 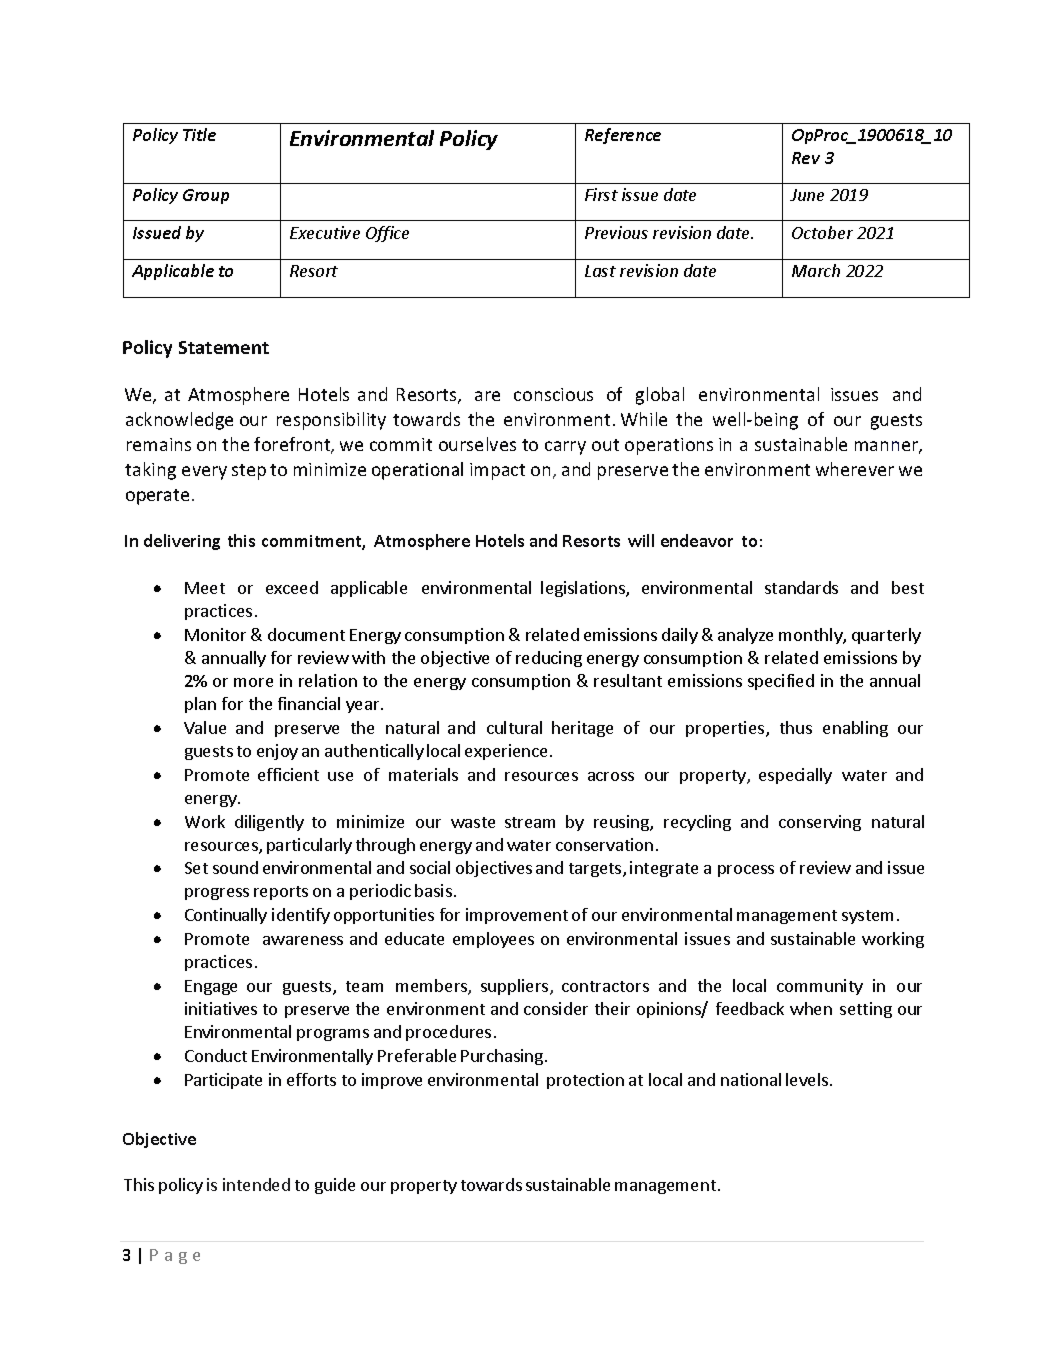 I want to click on Engage, so click(x=211, y=987).
